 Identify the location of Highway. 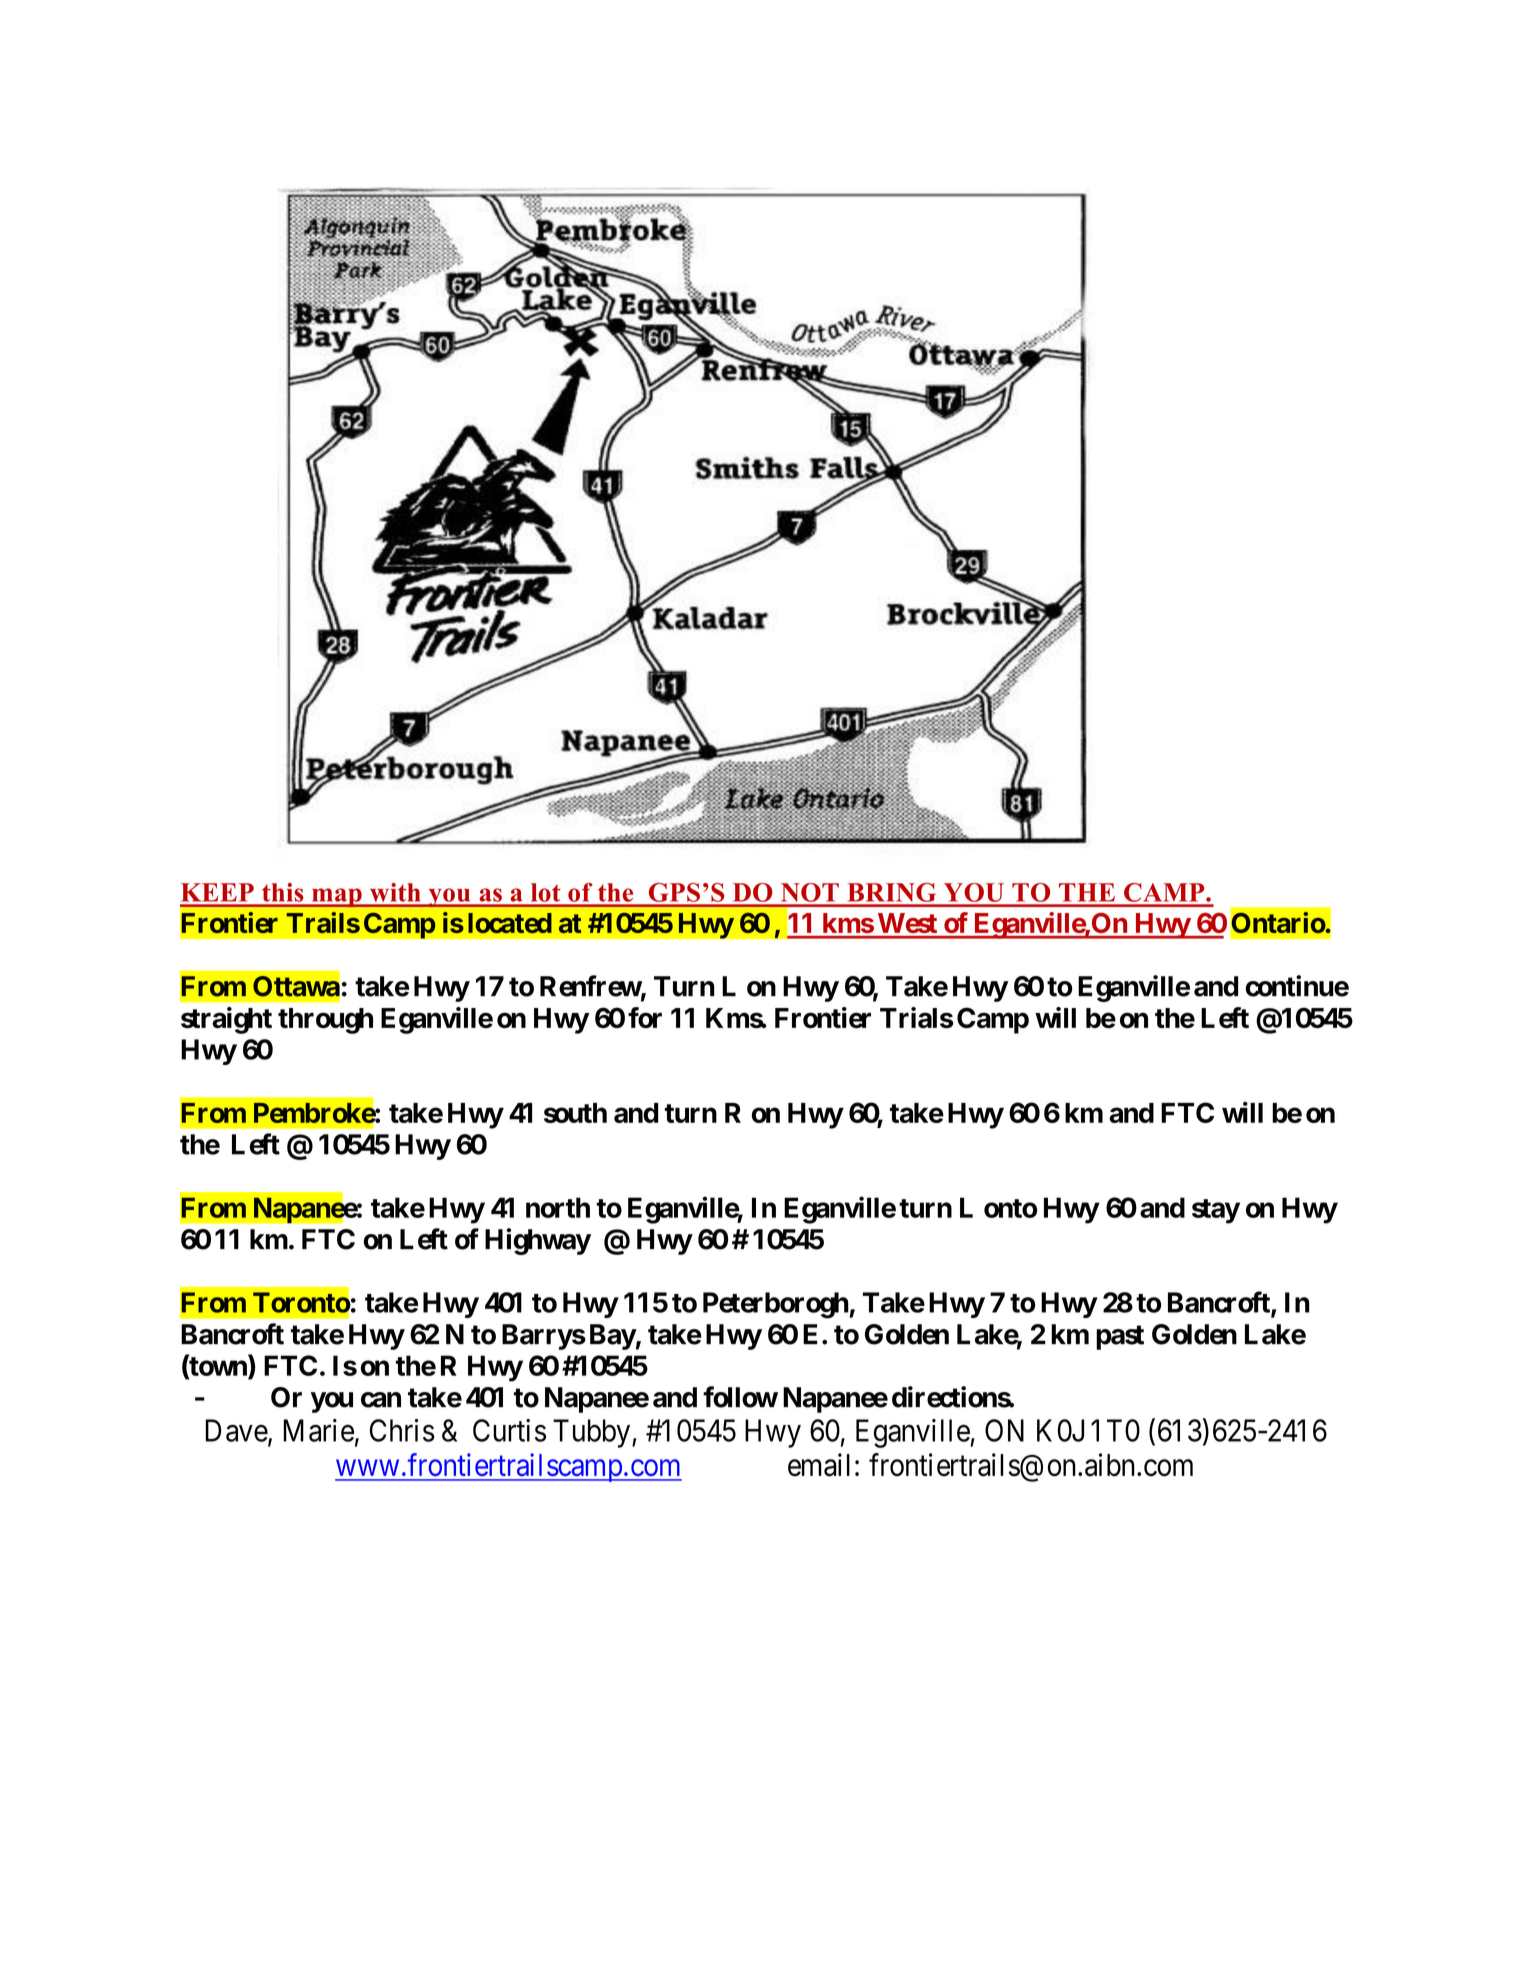
(538, 1241).
